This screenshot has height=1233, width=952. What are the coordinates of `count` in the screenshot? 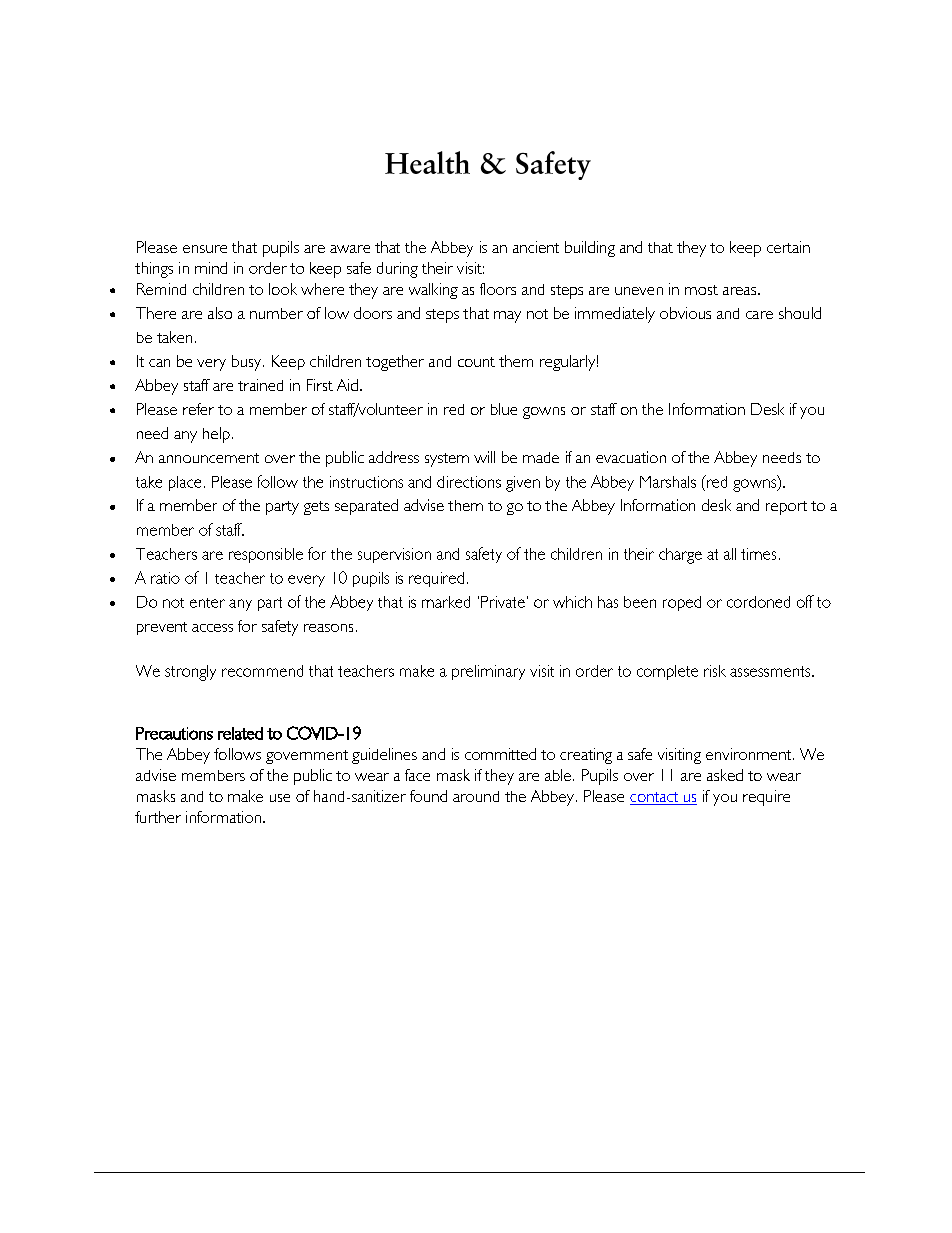 It's located at (476, 362).
